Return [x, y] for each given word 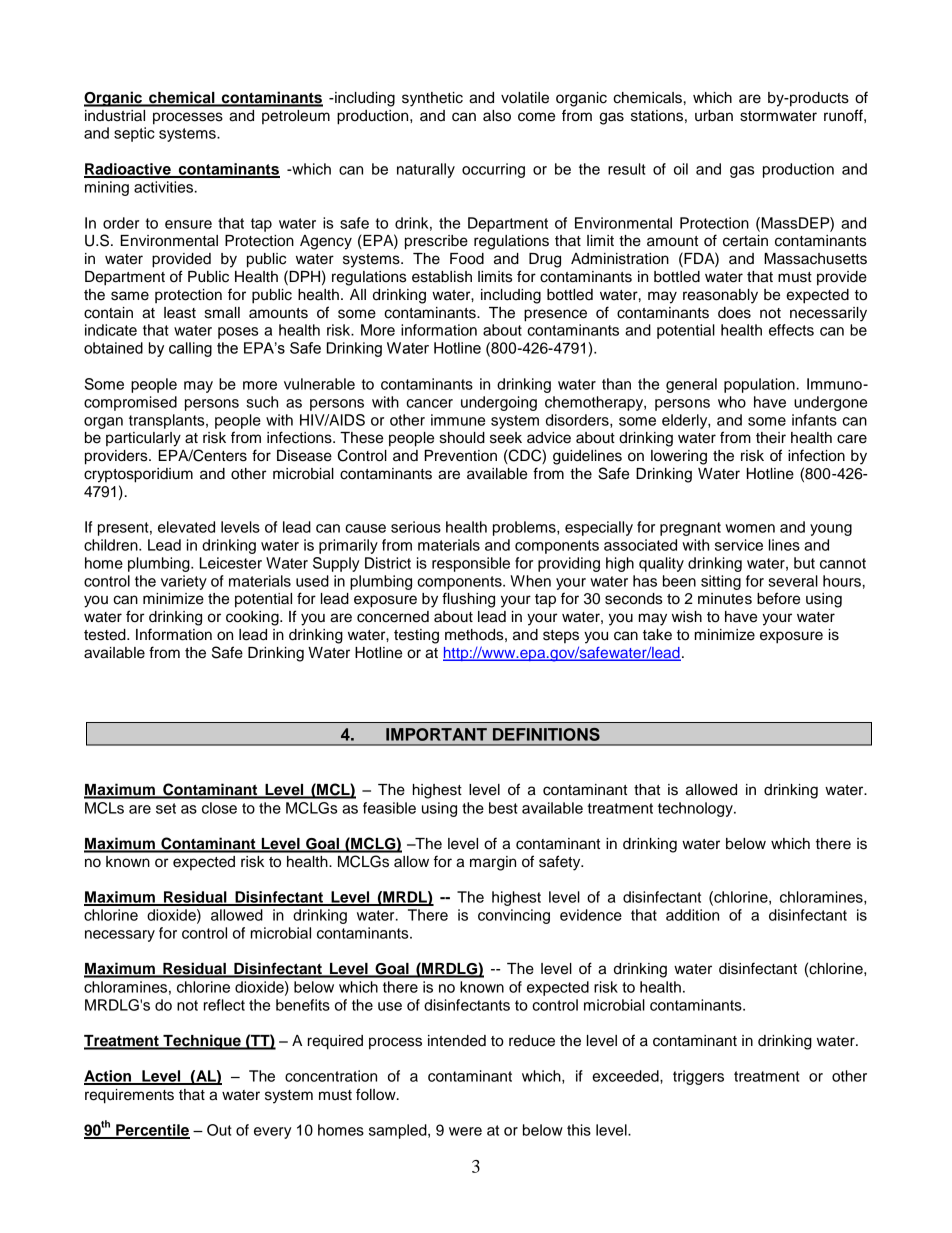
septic [134, 134]
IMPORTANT [436, 734]
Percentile [152, 1131]
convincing [514, 916]
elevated [186, 527]
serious [416, 527]
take [657, 635]
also [497, 116]
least [180, 313]
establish [442, 277]
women [750, 528]
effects [791, 330]
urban [714, 116]
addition [692, 915]
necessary [120, 936]
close [219, 808]
